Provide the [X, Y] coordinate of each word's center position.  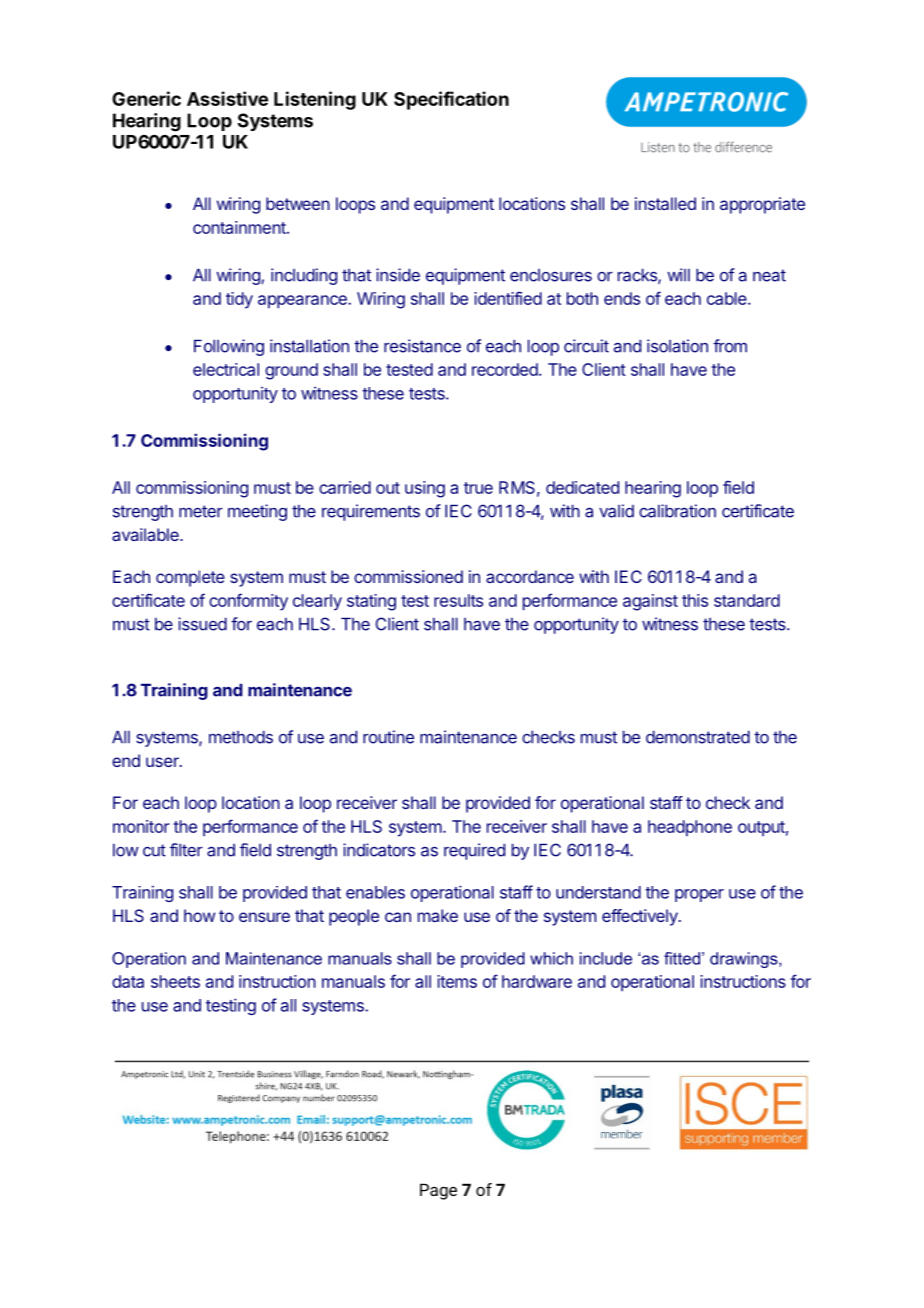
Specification [451, 100]
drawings [745, 960]
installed [665, 203]
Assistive [227, 98]
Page [438, 1191]
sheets [175, 981]
